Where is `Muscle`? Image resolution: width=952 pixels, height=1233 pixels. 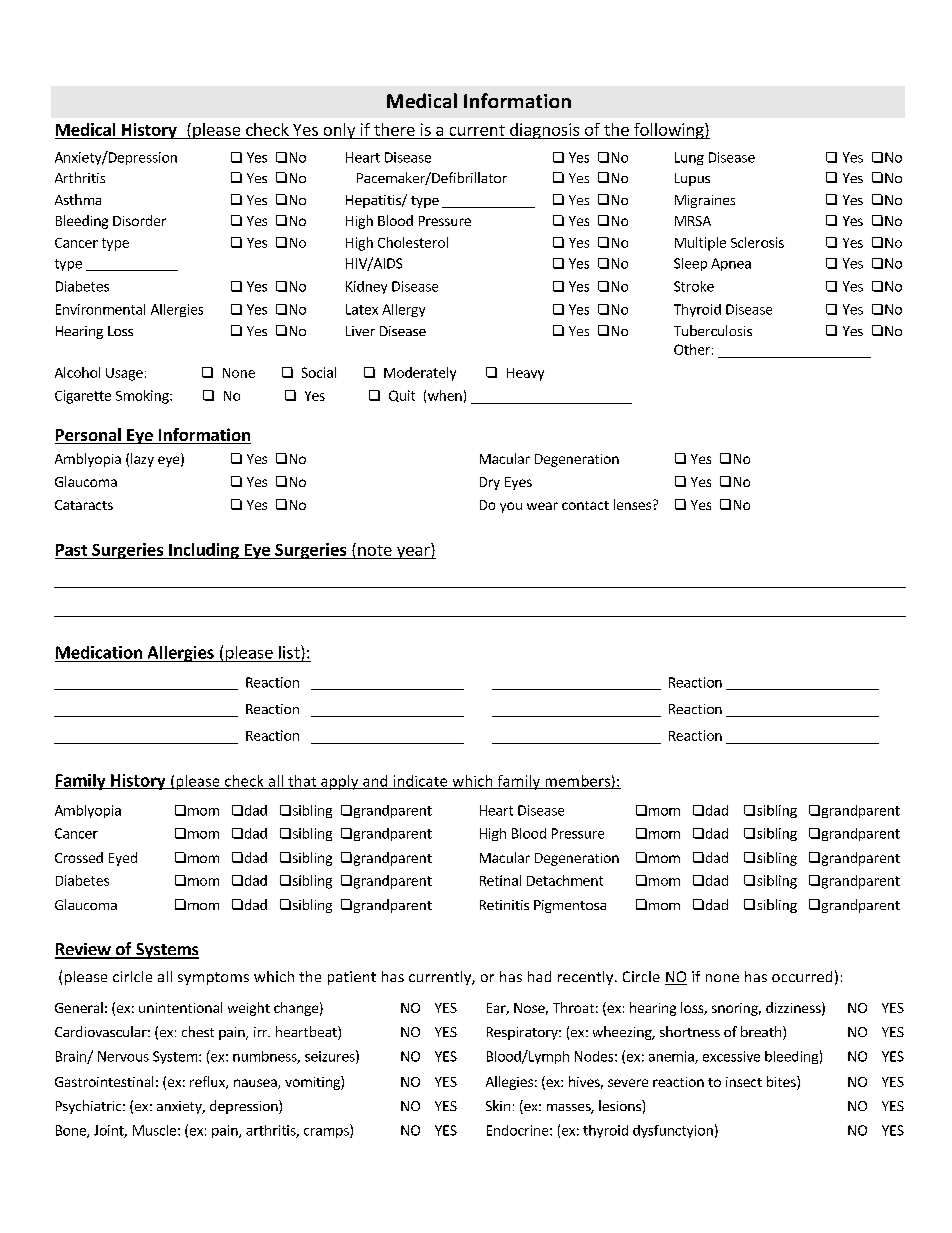 Muscle is located at coordinates (154, 1130).
